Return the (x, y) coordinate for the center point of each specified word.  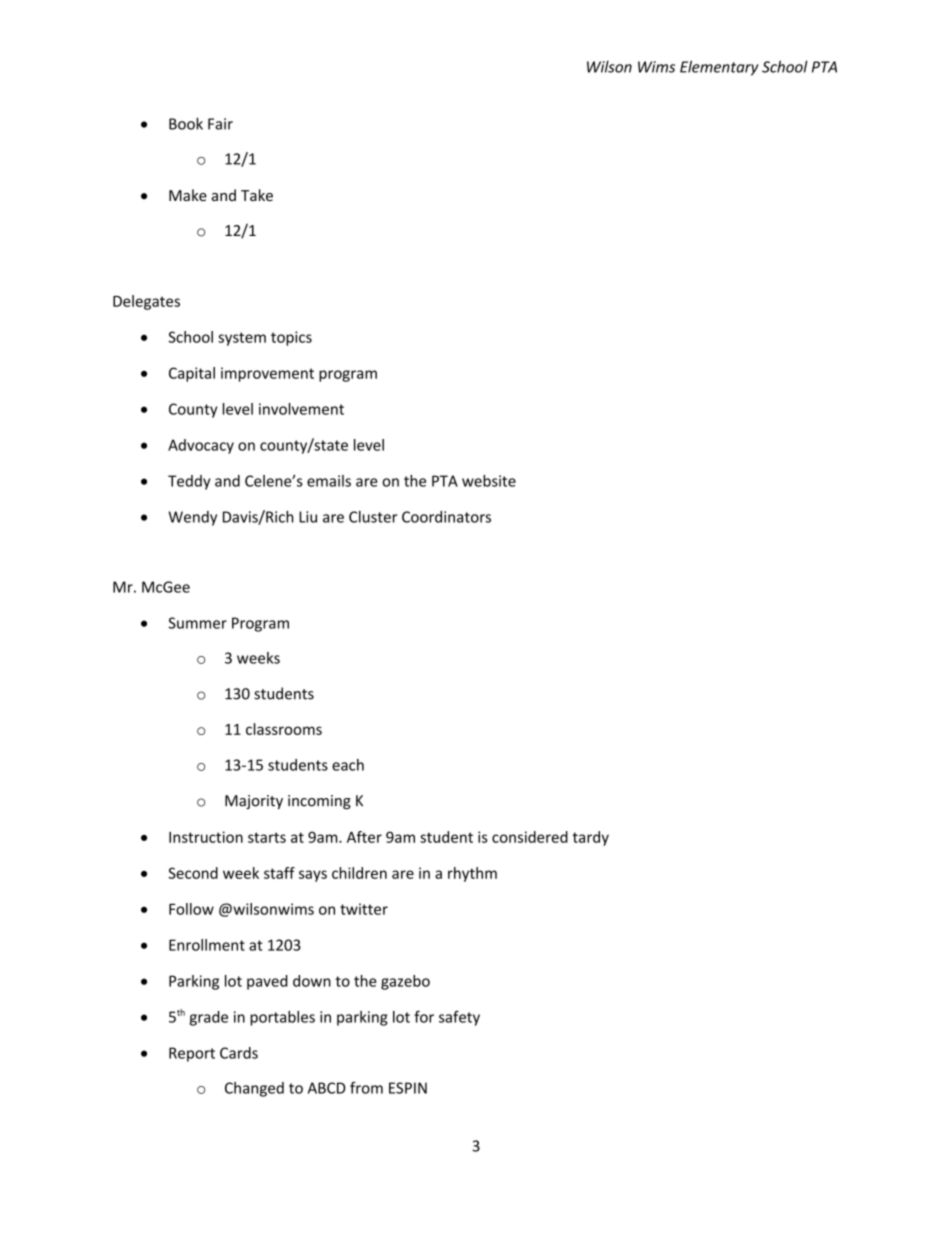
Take (257, 195)
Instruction (206, 837)
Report (192, 1054)
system (242, 339)
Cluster (373, 517)
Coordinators (446, 517)
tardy (590, 838)
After (364, 837)
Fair (220, 124)
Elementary (719, 68)
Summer (197, 623)
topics (291, 338)
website (489, 481)
